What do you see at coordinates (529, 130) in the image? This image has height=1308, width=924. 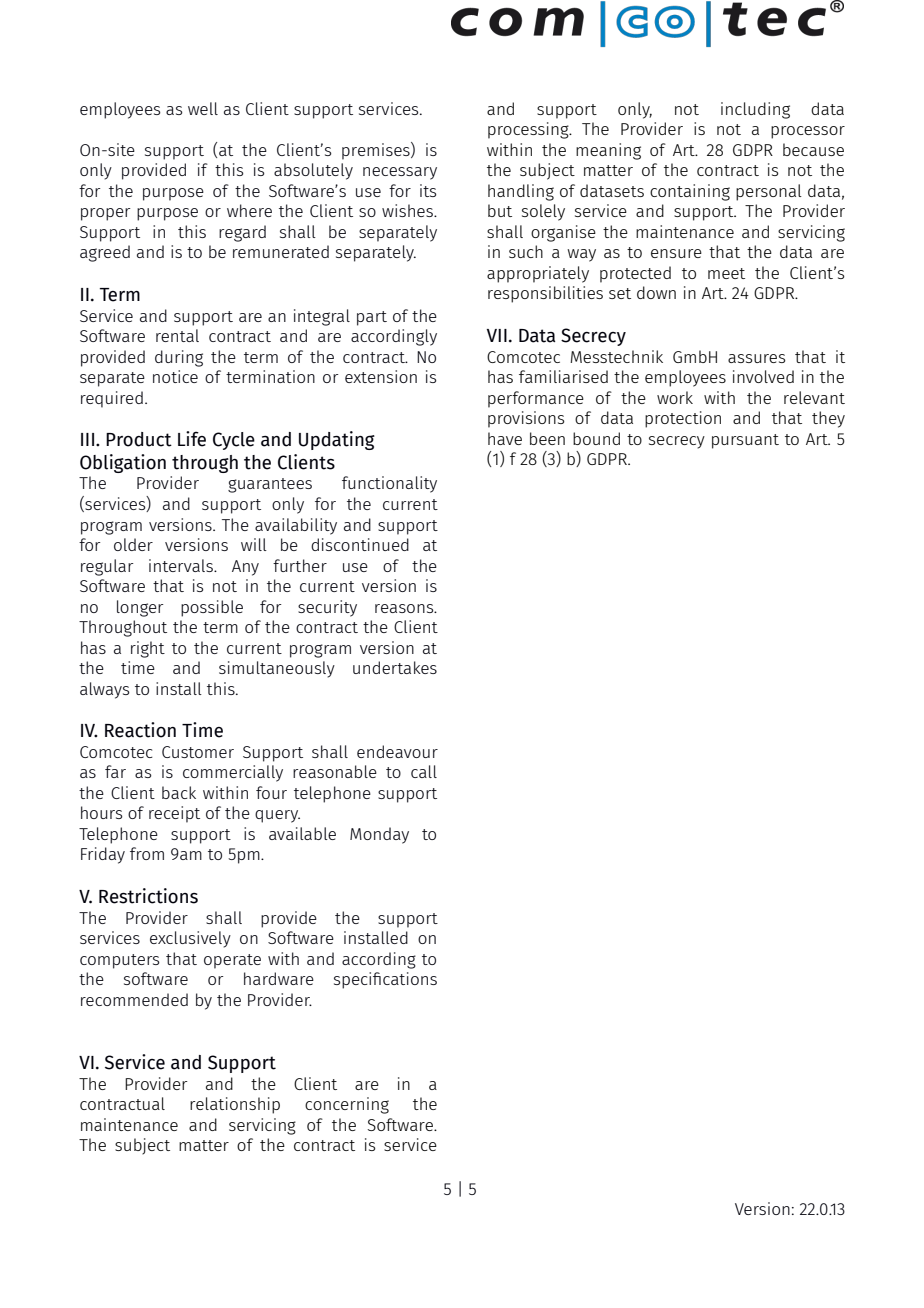 I see `processing` at bounding box center [529, 130].
